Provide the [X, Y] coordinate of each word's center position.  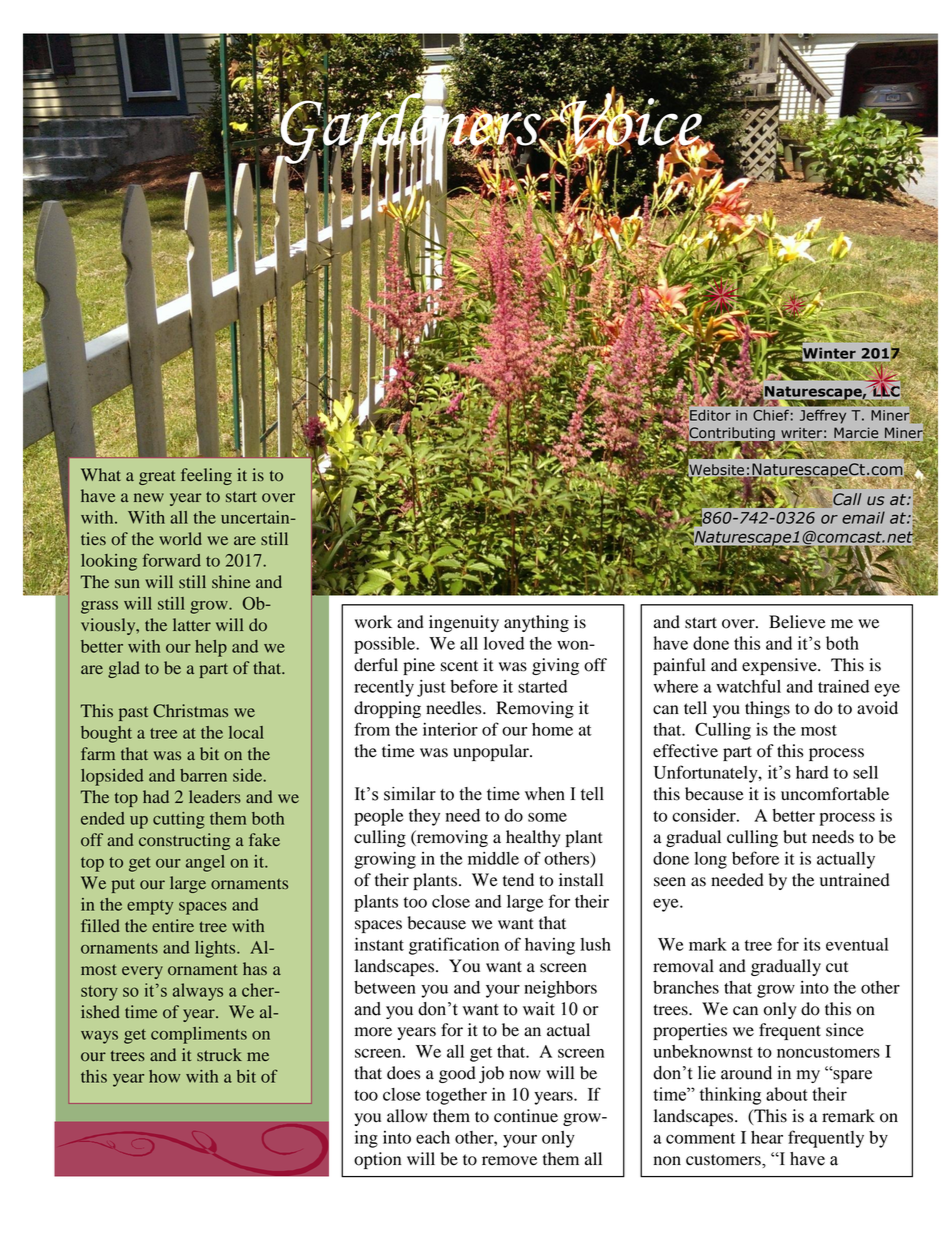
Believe [797, 622]
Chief [771, 415]
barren [203, 775]
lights [216, 949]
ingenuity [464, 623]
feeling [206, 476]
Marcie [856, 433]
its [812, 944]
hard [812, 772]
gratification [454, 946]
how [164, 1076]
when [545, 794]
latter [192, 624]
